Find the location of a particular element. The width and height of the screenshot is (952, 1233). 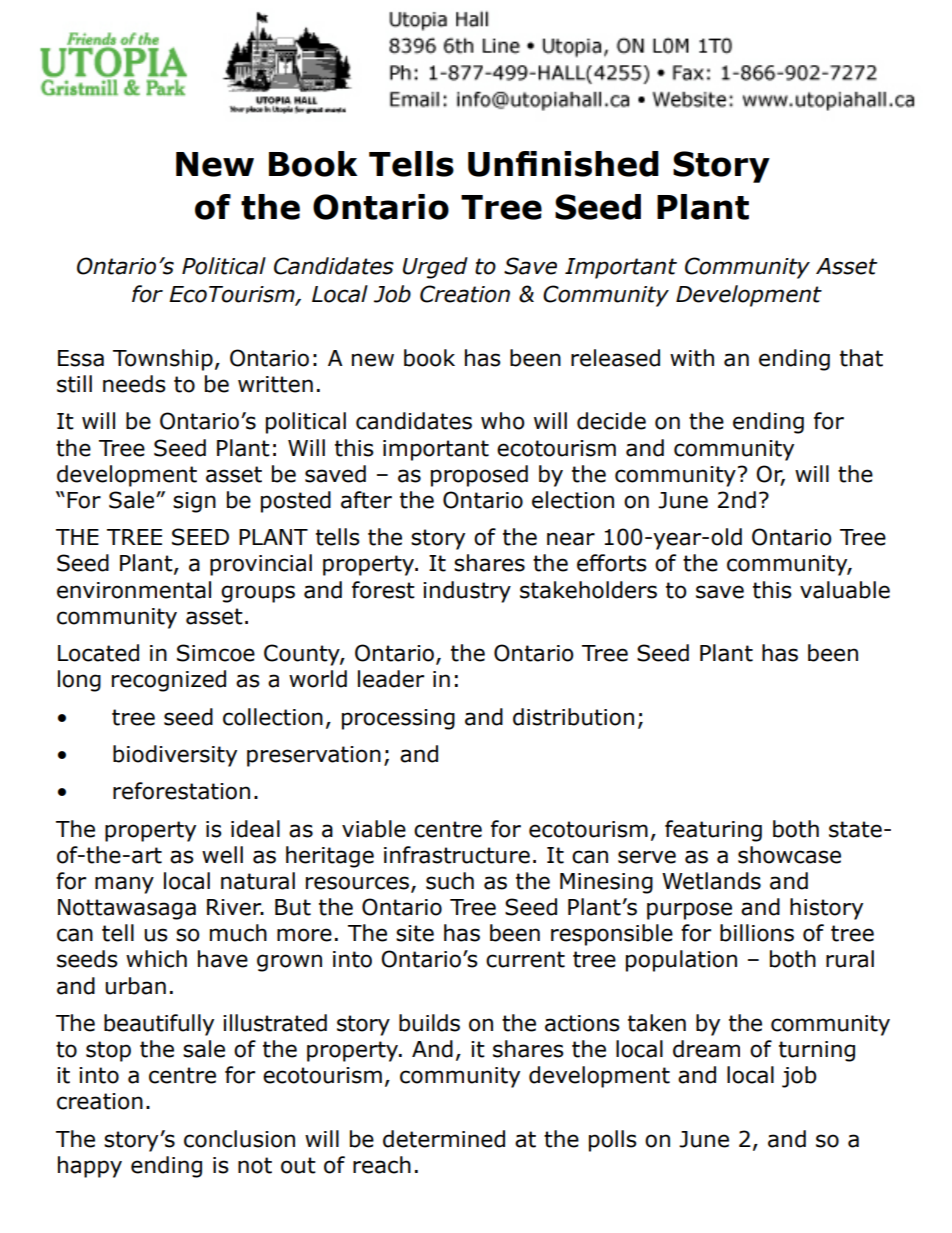

Unfinished is located at coordinates (563, 164).
